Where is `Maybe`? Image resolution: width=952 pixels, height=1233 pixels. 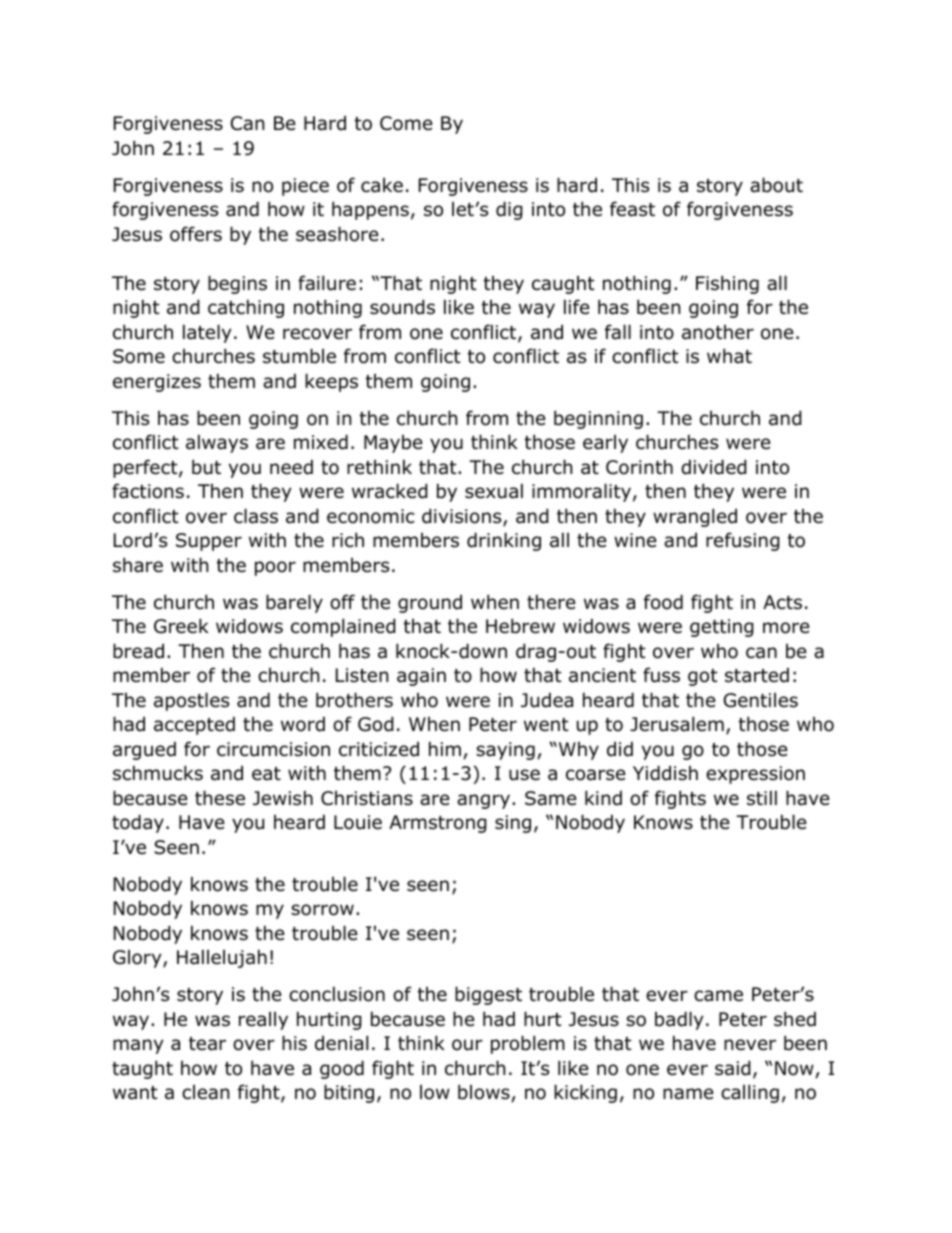
Maybe is located at coordinates (393, 444).
